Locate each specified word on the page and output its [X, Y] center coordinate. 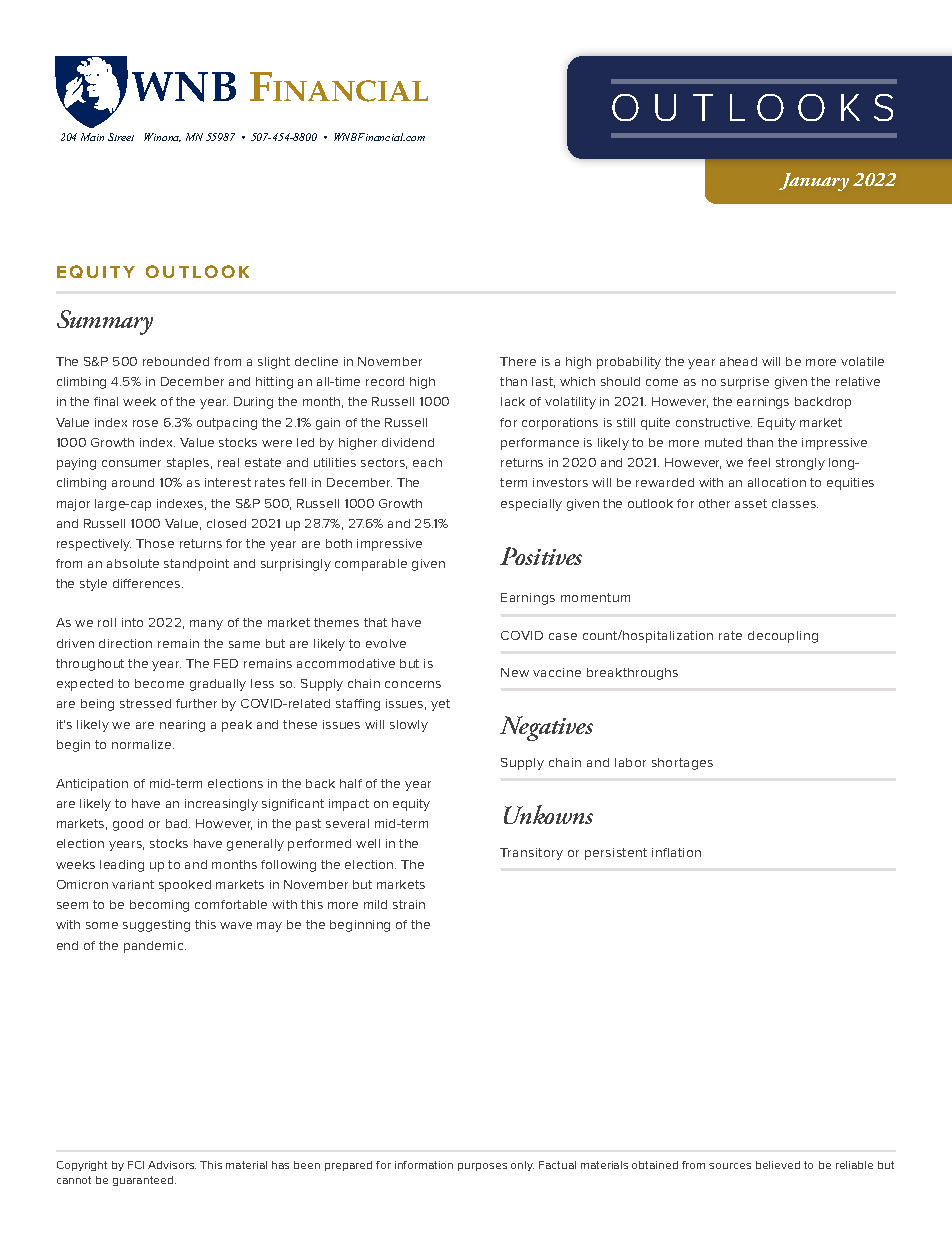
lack [513, 401]
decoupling [783, 637]
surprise [745, 383]
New [515, 672]
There [518, 361]
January [814, 182]
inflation [676, 852]
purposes [482, 1167]
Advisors [172, 1165]
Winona [162, 137]
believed [778, 1165]
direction [125, 643]
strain [409, 904]
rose [145, 423]
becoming [159, 906]
